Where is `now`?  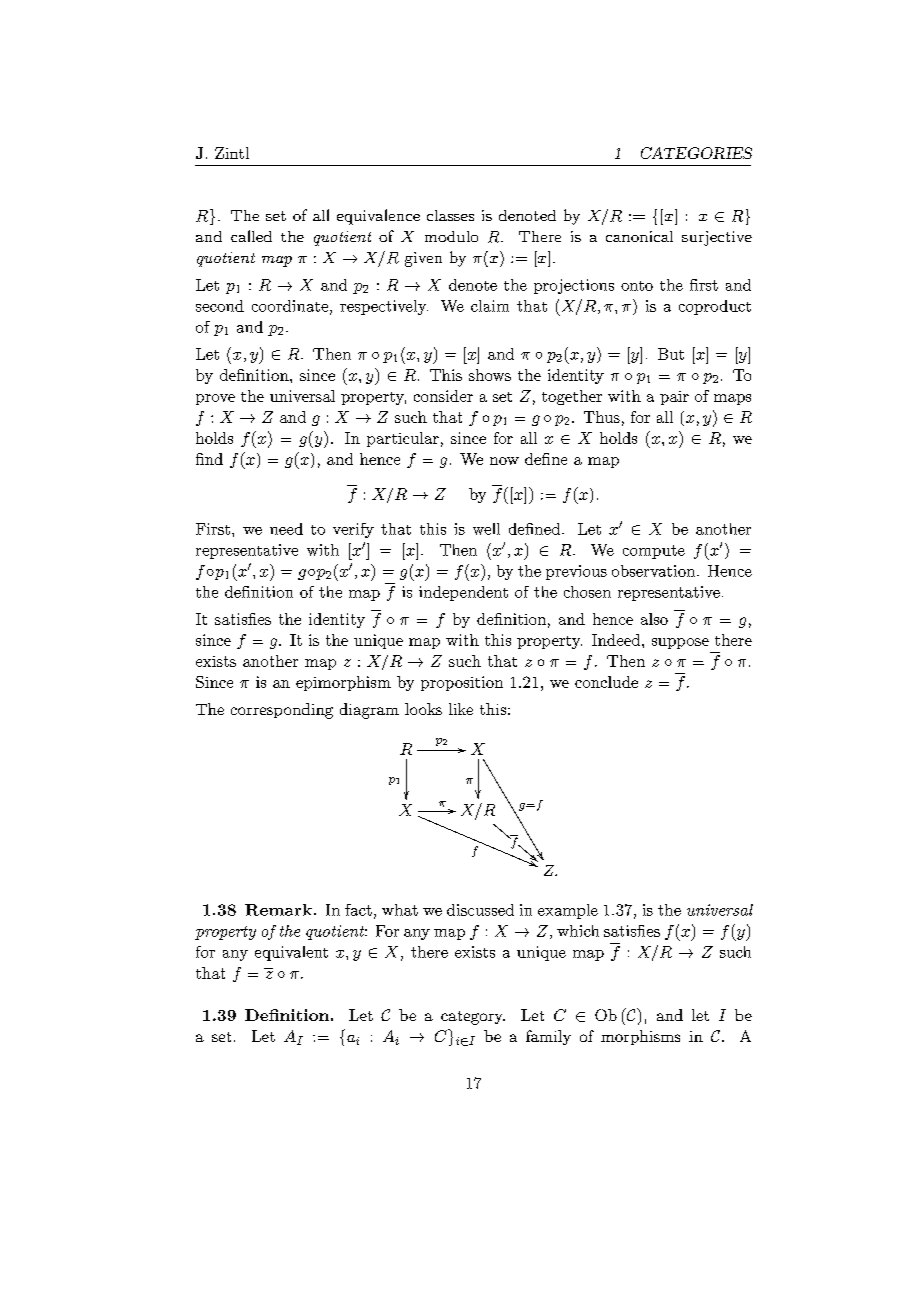
now is located at coordinates (504, 461).
